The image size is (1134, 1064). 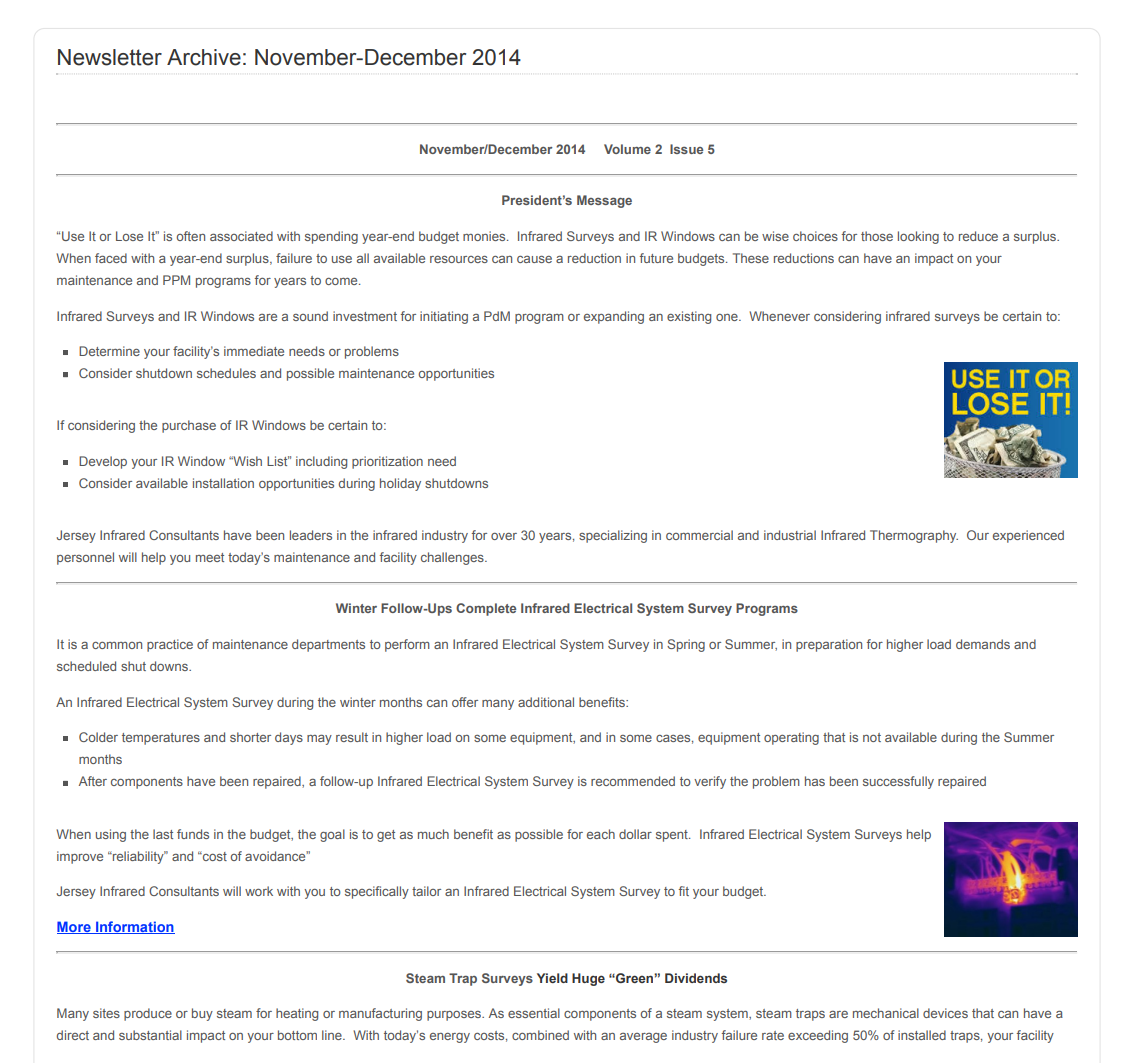 What do you see at coordinates (689, 317) in the screenshot?
I see `existing` at bounding box center [689, 317].
